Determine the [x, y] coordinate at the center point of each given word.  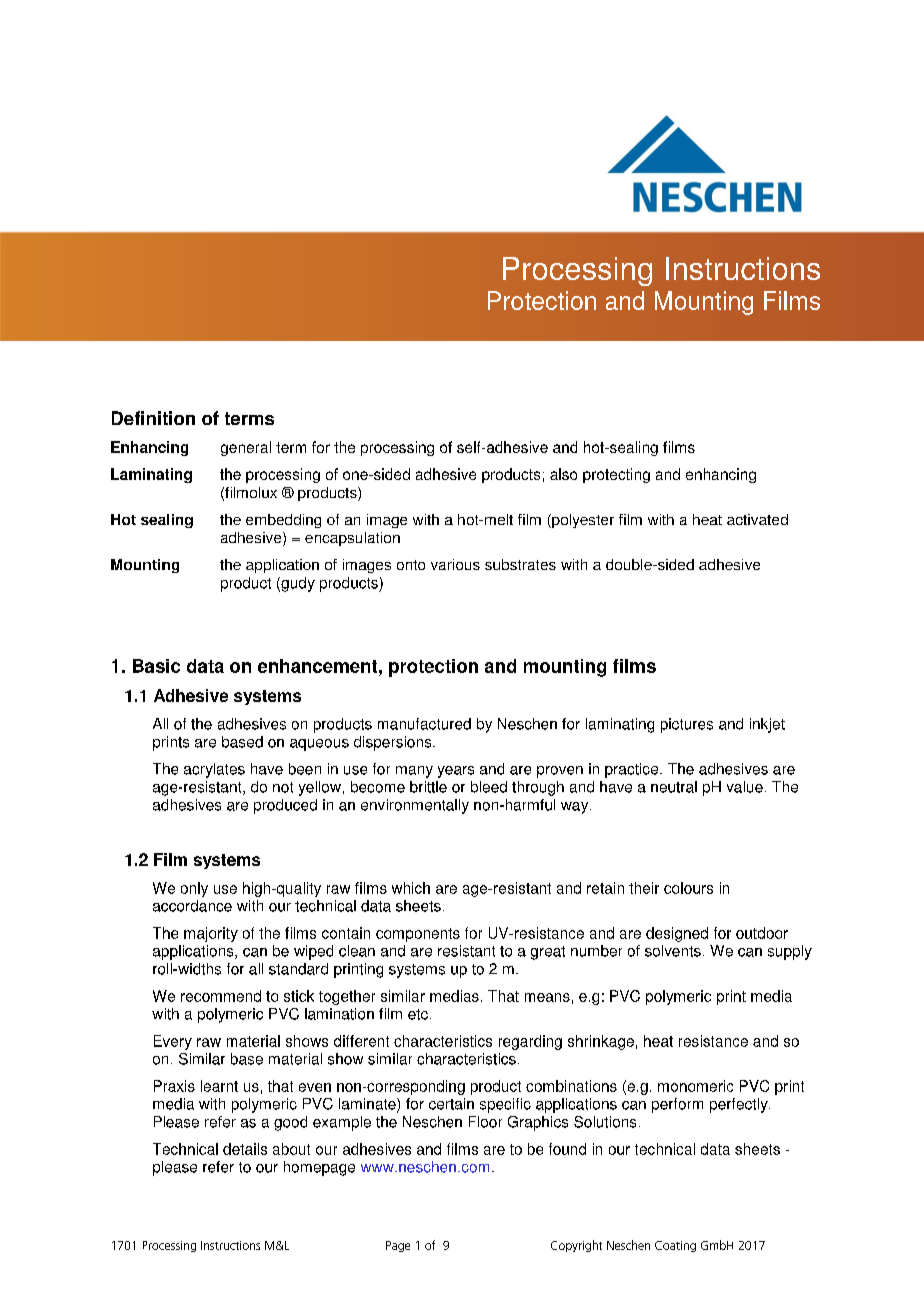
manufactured [424, 724]
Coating [675, 1246]
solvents [673, 951]
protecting [616, 475]
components [418, 935]
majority [211, 934]
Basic [156, 666]
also [563, 474]
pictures [687, 725]
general [246, 448]
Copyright [576, 1246]
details [245, 1149]
